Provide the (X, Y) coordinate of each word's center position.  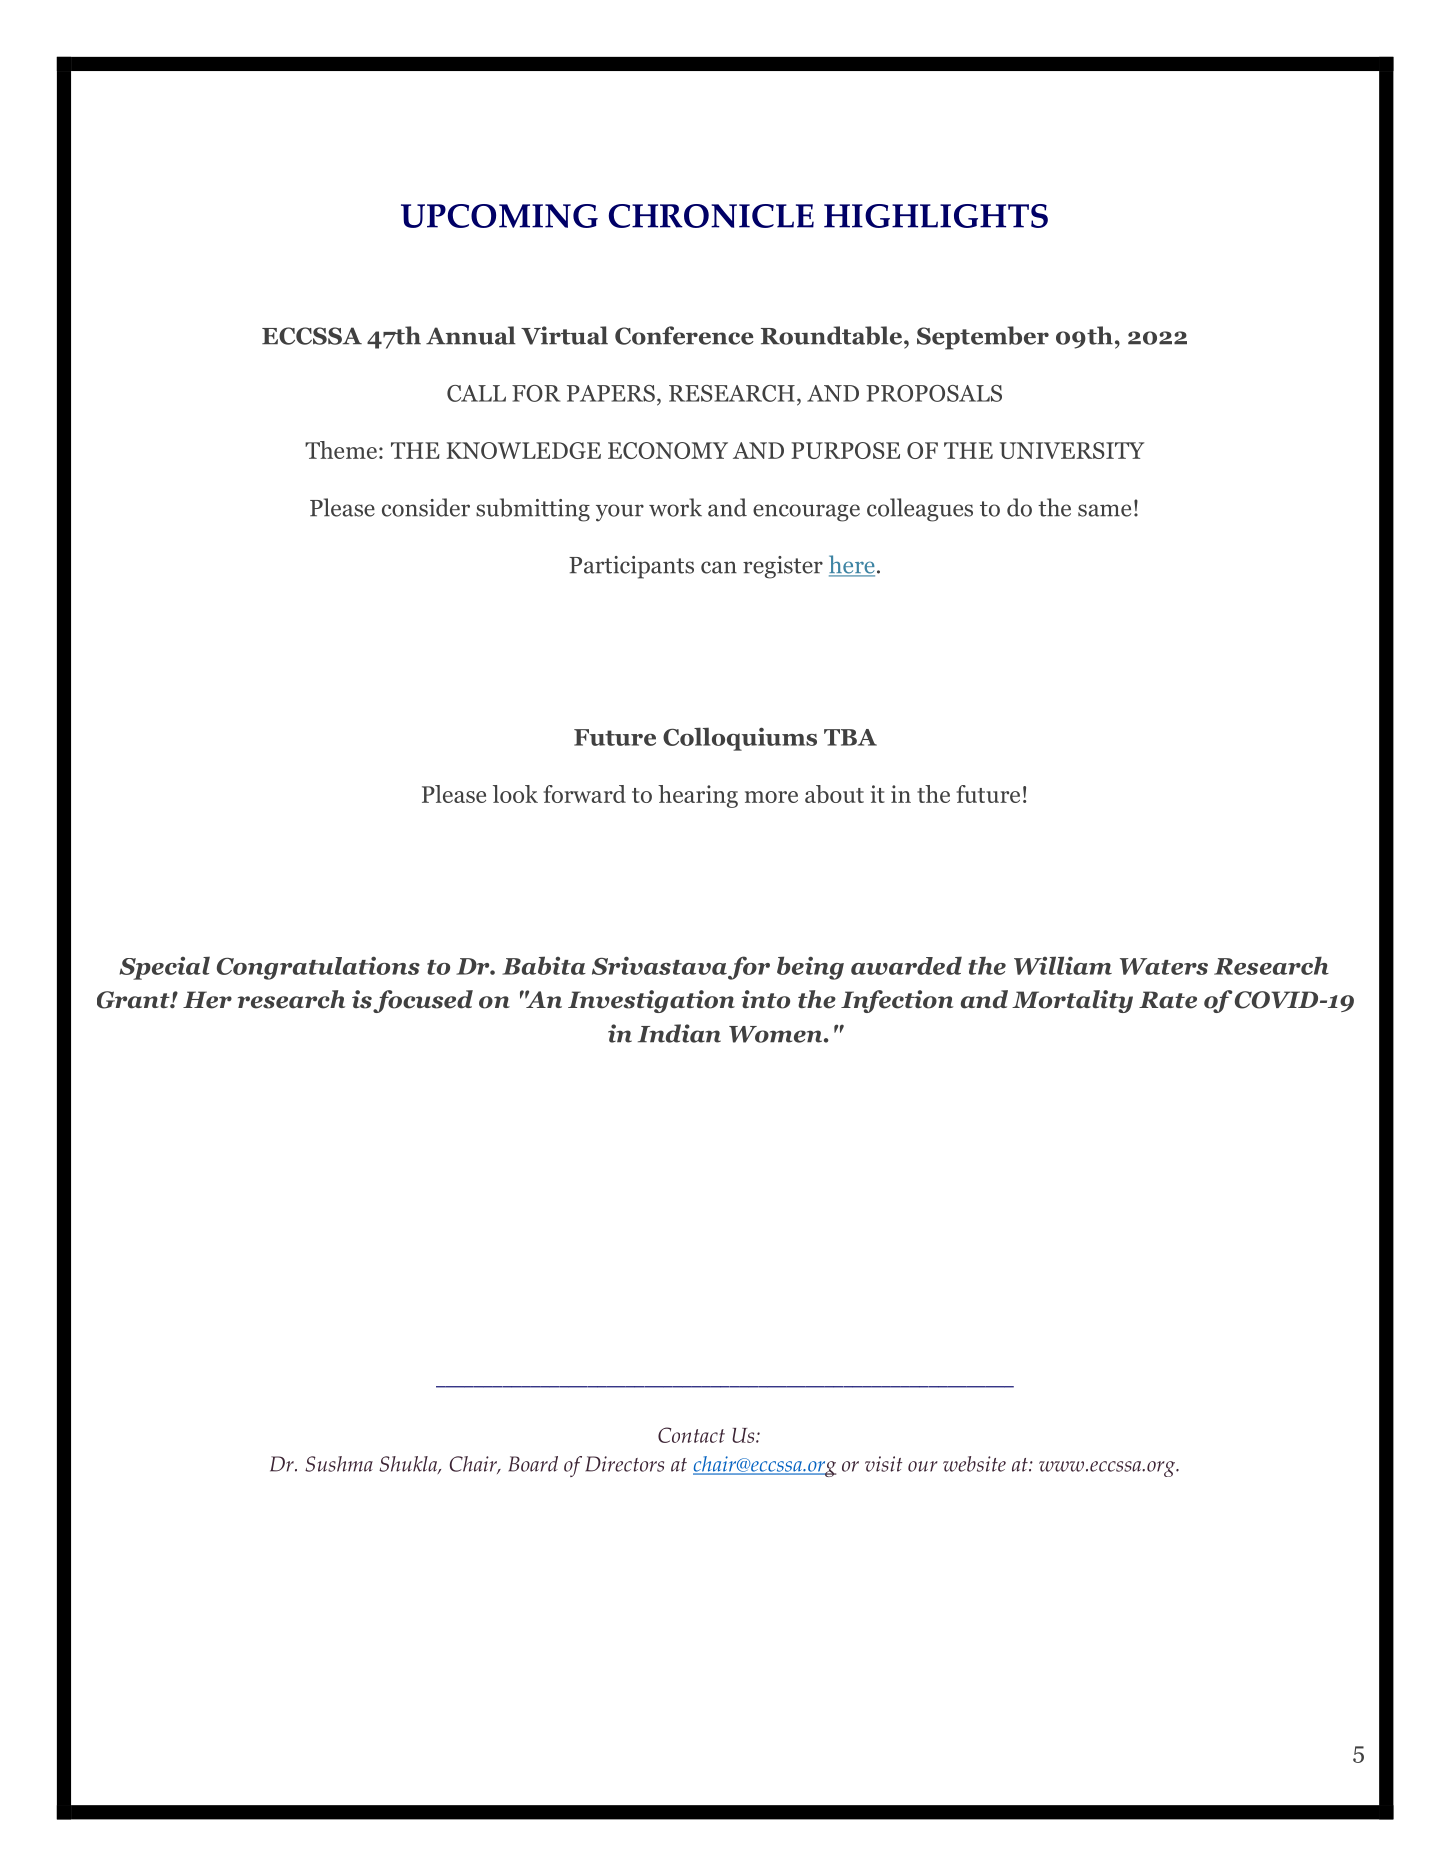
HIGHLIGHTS (936, 216)
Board (533, 1464)
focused (423, 1001)
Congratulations (318, 968)
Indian (679, 1033)
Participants (631, 567)
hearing (698, 796)
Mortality (1072, 1001)
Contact (691, 1435)
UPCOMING (499, 216)
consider (426, 507)
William (1063, 965)
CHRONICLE (711, 216)
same (1104, 510)
